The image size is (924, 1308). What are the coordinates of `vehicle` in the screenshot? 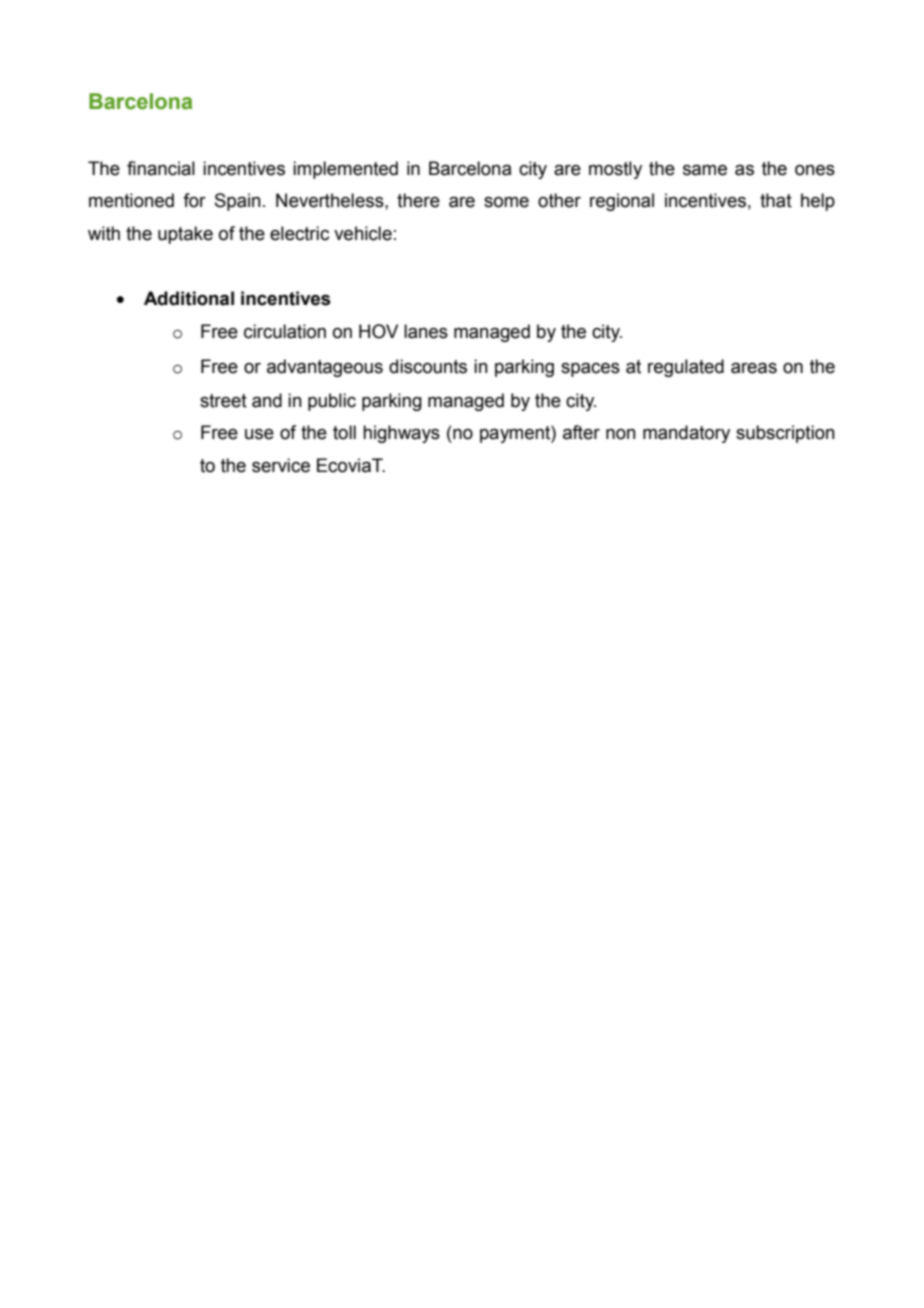 It's located at (363, 233).
